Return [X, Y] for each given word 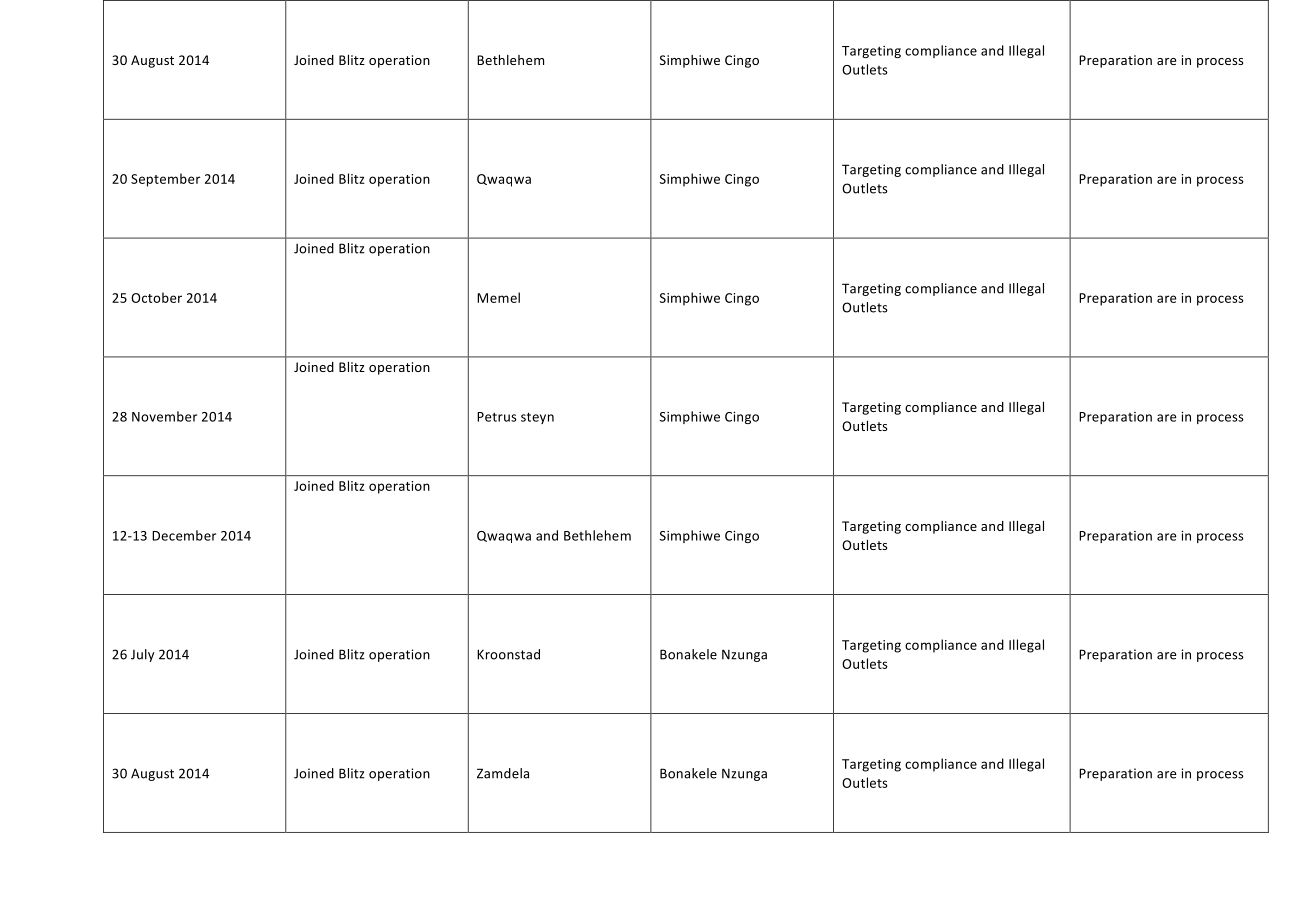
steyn [537, 418]
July [142, 655]
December [184, 535]
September [166, 180]
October [156, 297]
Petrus [497, 417]
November [164, 416]
